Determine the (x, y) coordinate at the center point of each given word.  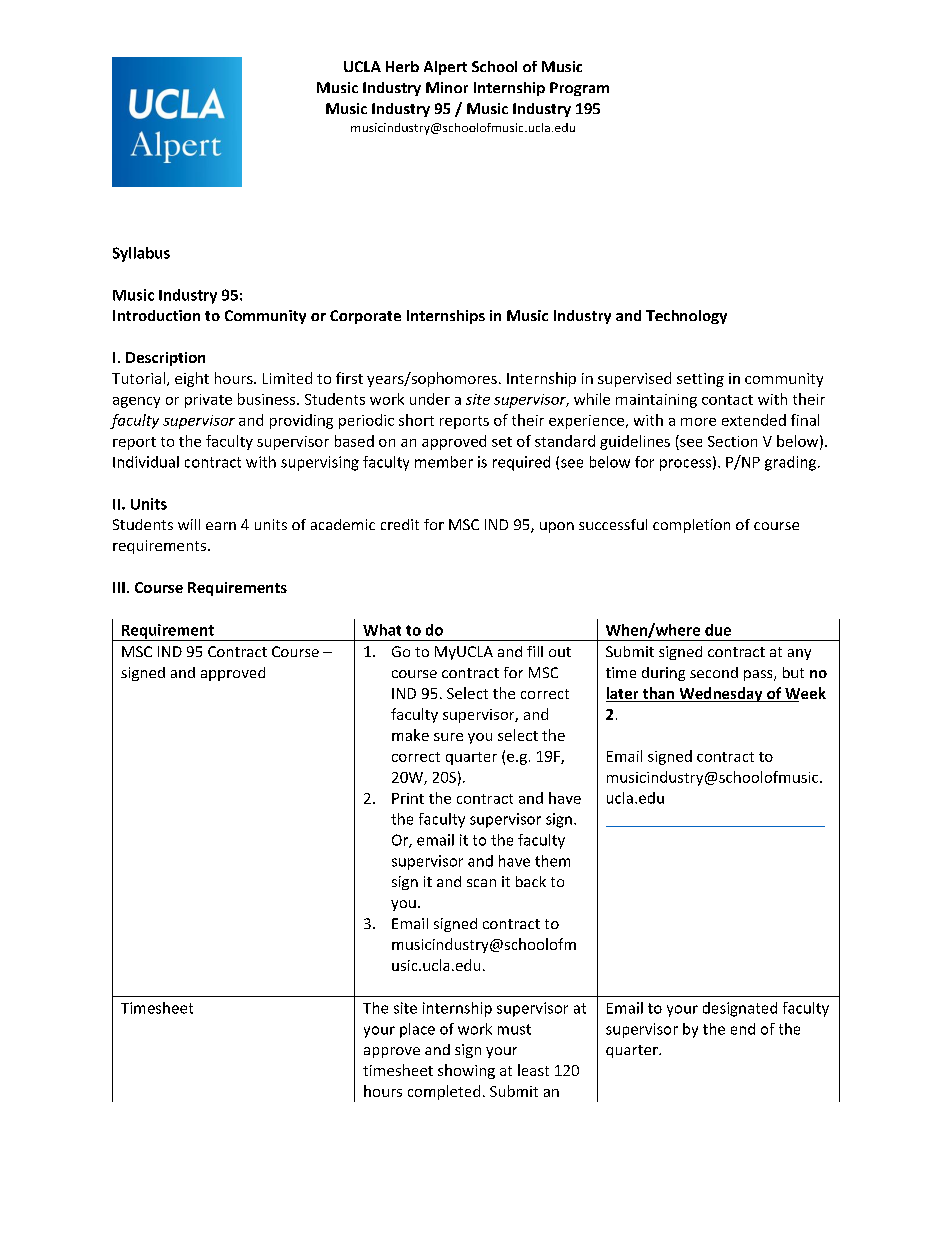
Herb (402, 66)
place (417, 1030)
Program (579, 89)
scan (481, 883)
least (533, 1070)
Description (165, 359)
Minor (447, 87)
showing (466, 1071)
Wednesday (721, 694)
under (430, 399)
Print (408, 798)
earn (221, 526)
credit (400, 524)
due (718, 630)
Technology (686, 317)
